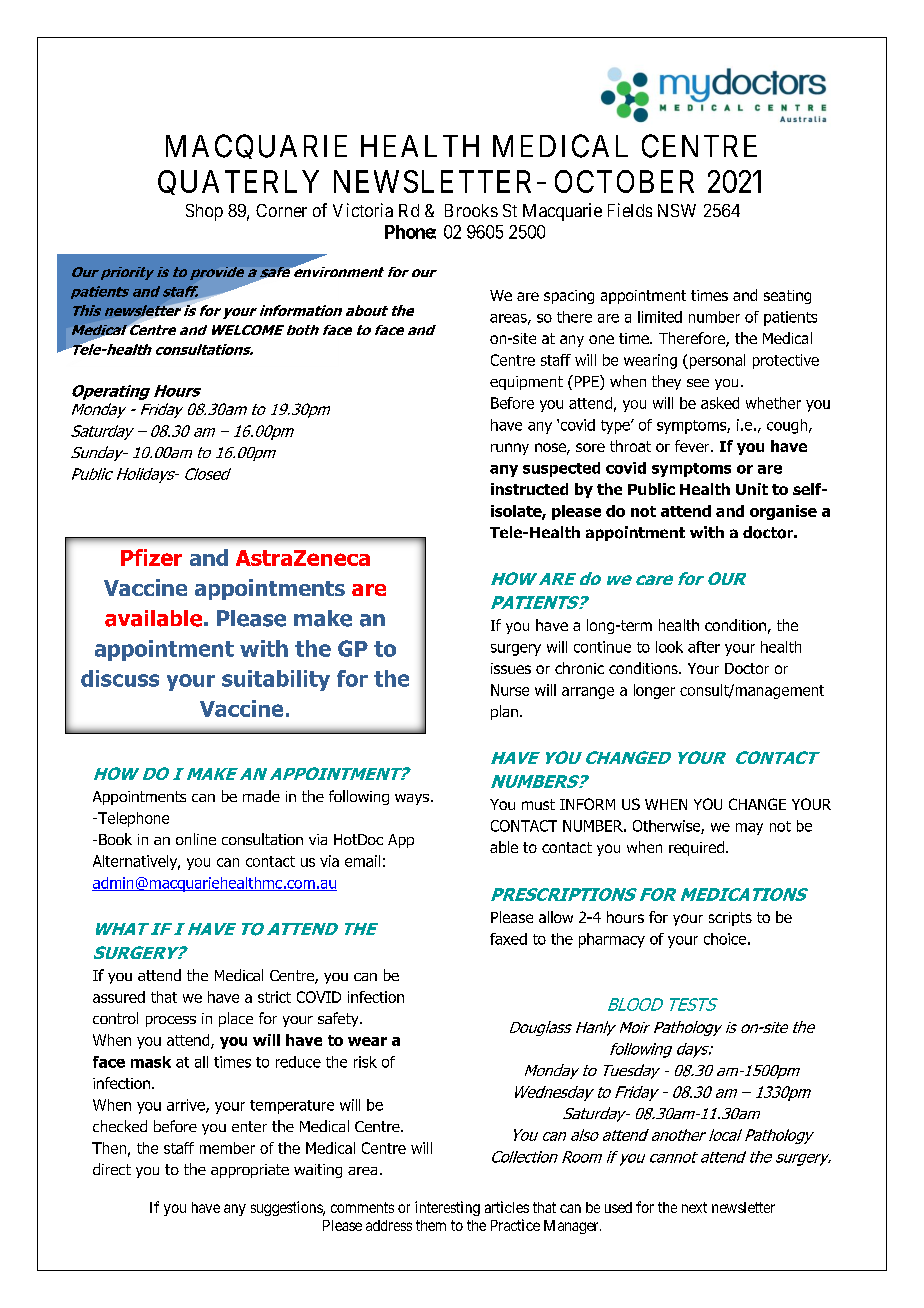 The image size is (924, 1308). Describe the element at coordinates (510, 449) in the screenshot. I see `runny` at that location.
